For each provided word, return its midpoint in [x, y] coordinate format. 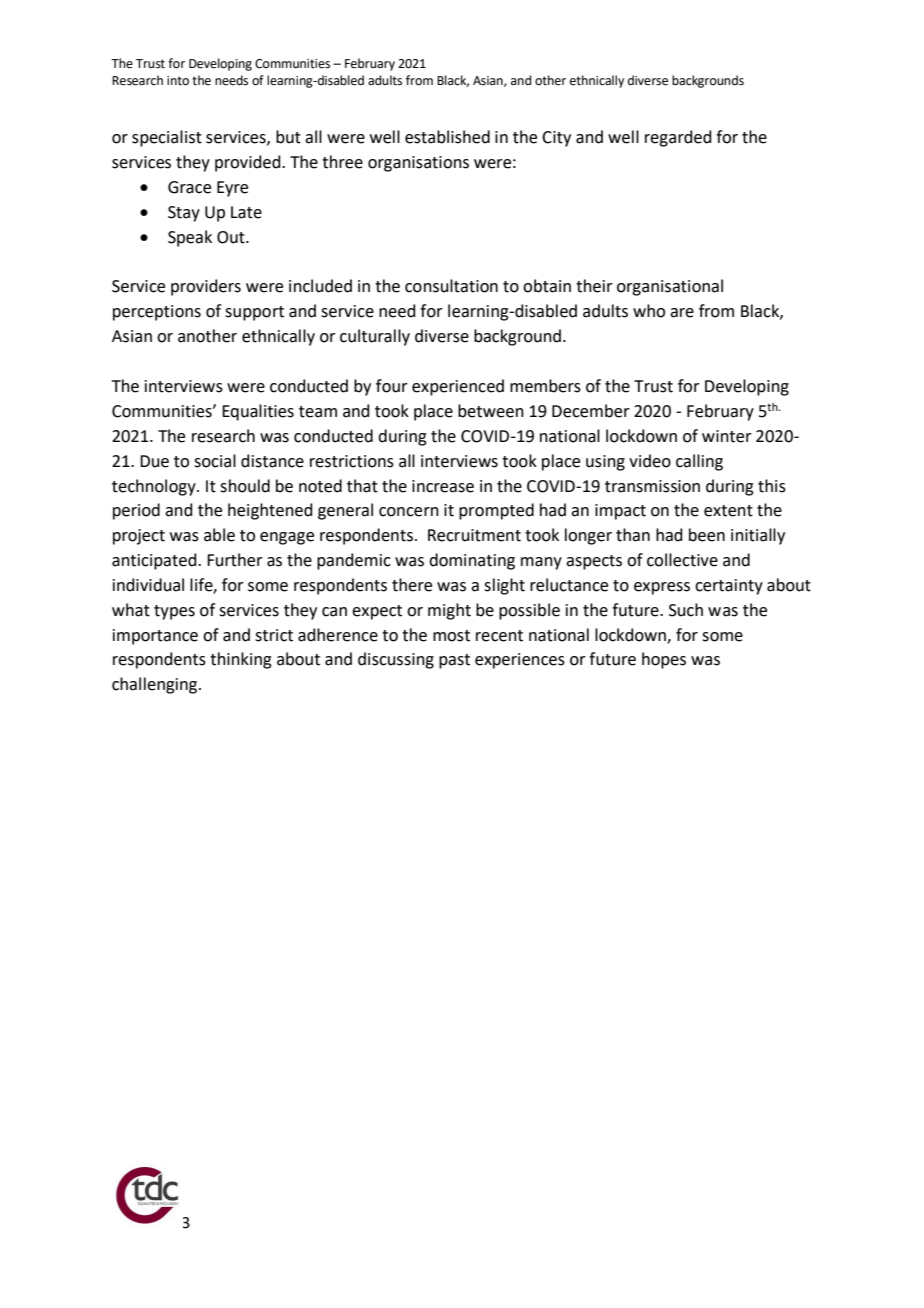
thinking [241, 660]
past [454, 661]
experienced [458, 387]
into [178, 81]
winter [727, 436]
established [447, 137]
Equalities [258, 412]
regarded [678, 138]
